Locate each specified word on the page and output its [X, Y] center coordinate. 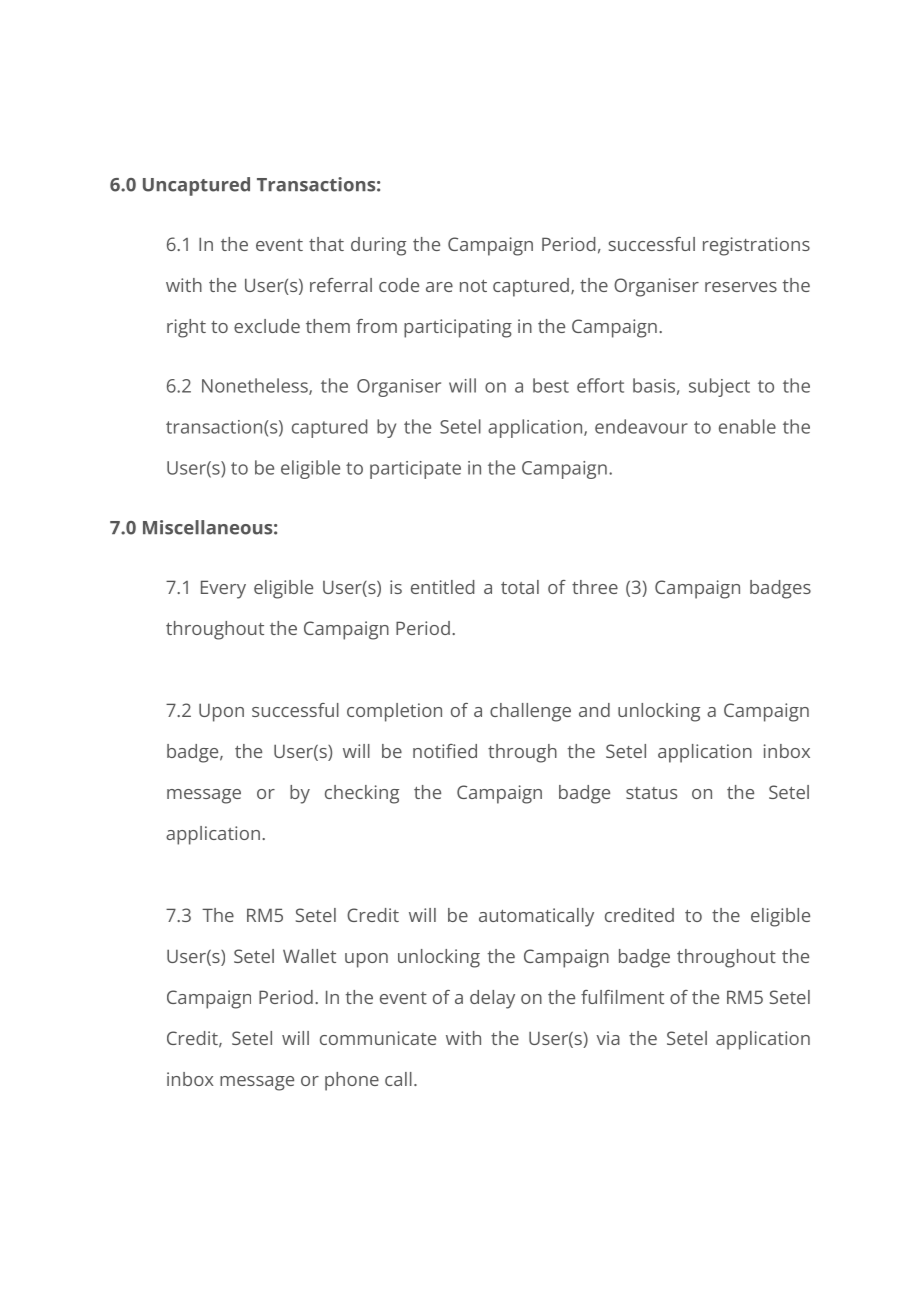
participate [415, 470]
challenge [530, 712]
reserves [741, 287]
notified [445, 751]
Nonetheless [256, 386]
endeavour [641, 426]
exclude [267, 326]
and [594, 710]
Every [223, 589]
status [651, 793]
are [439, 287]
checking [362, 794]
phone [352, 1081]
